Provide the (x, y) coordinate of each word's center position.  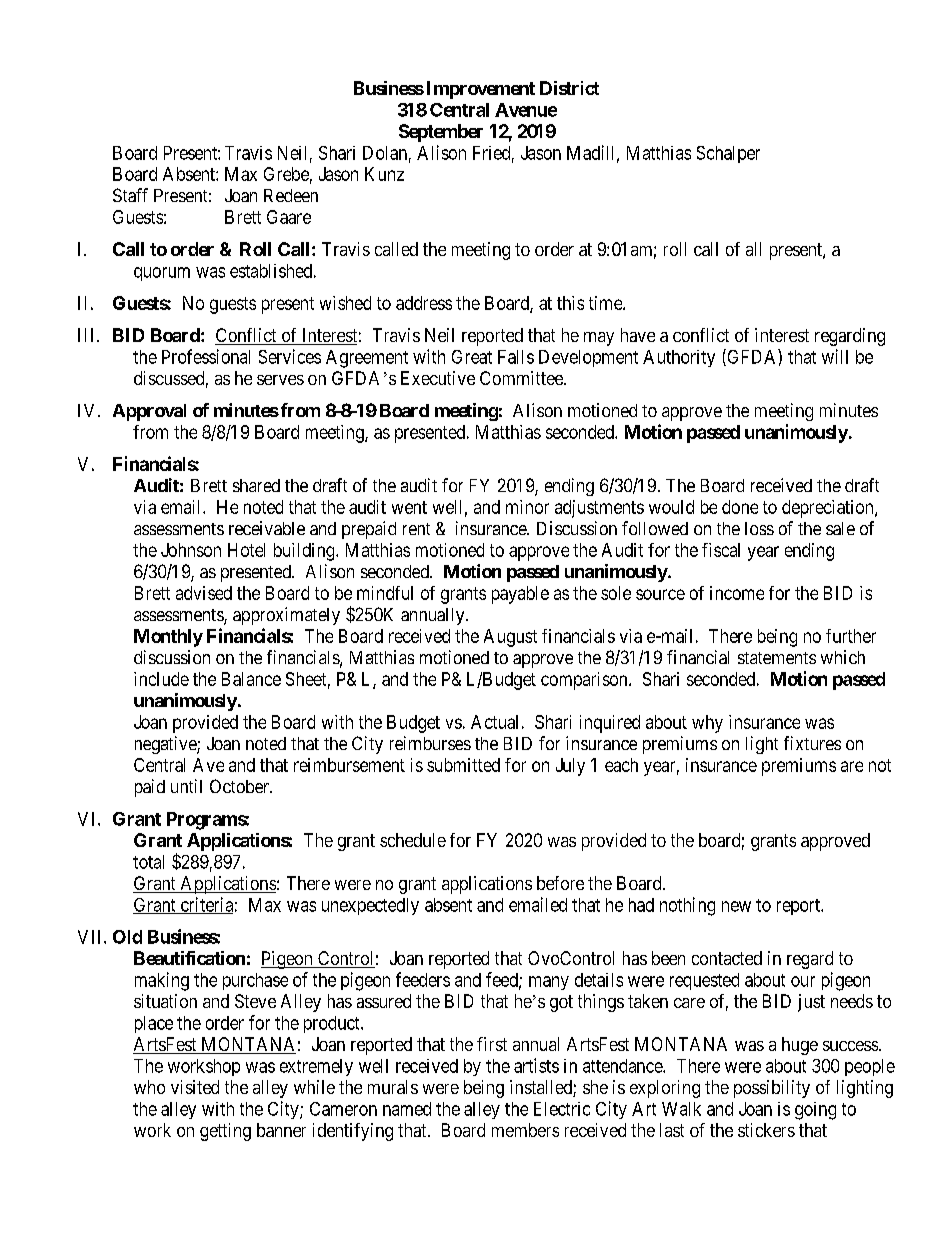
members (525, 1130)
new (736, 906)
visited (195, 1087)
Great (472, 357)
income (737, 593)
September (441, 133)
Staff (130, 195)
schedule (413, 840)
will (835, 356)
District (569, 88)
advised (204, 593)
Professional (206, 356)
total (148, 862)
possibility (772, 1089)
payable (520, 595)
